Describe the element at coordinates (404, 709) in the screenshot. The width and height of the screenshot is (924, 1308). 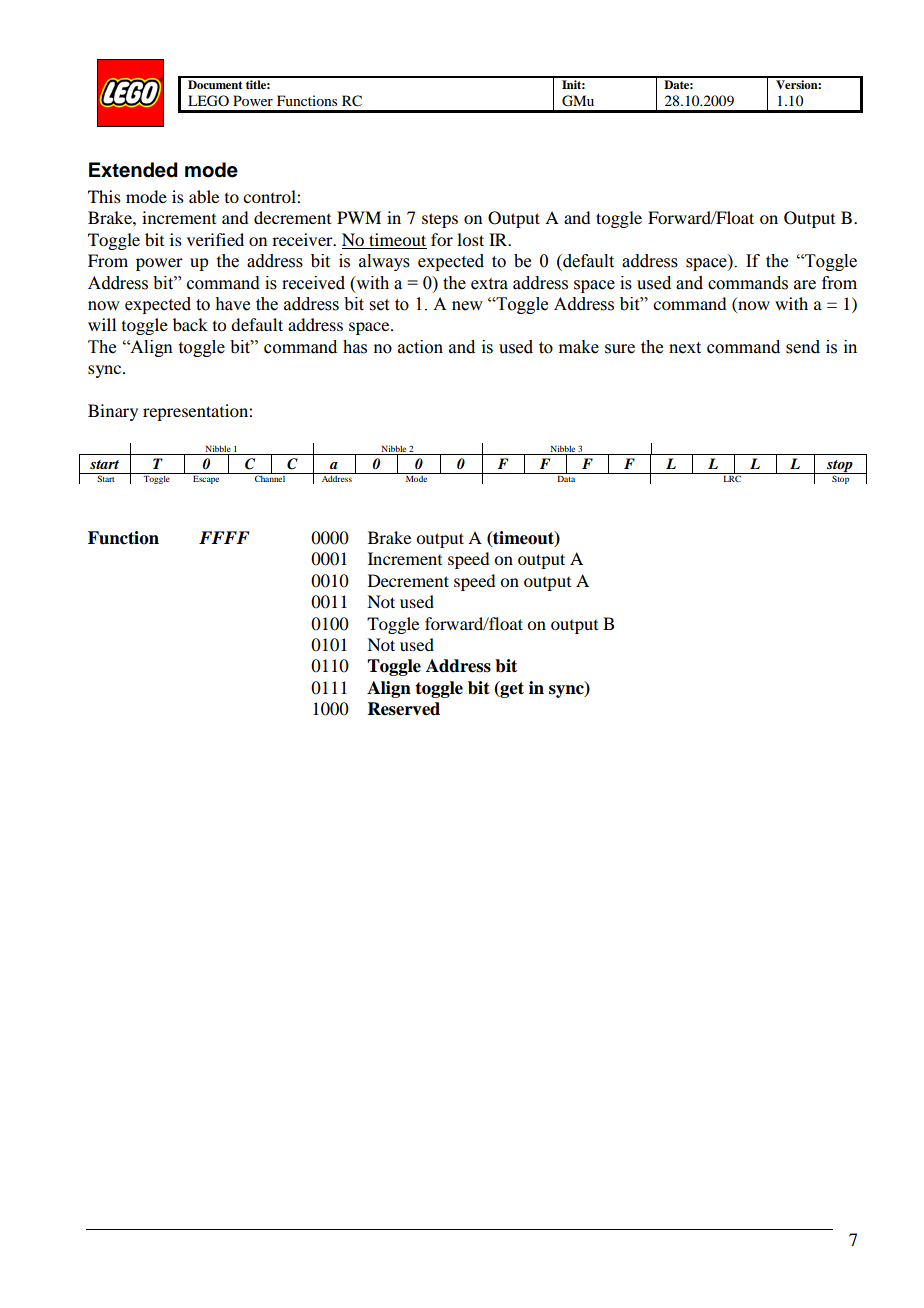
I see `Reserved` at that location.
